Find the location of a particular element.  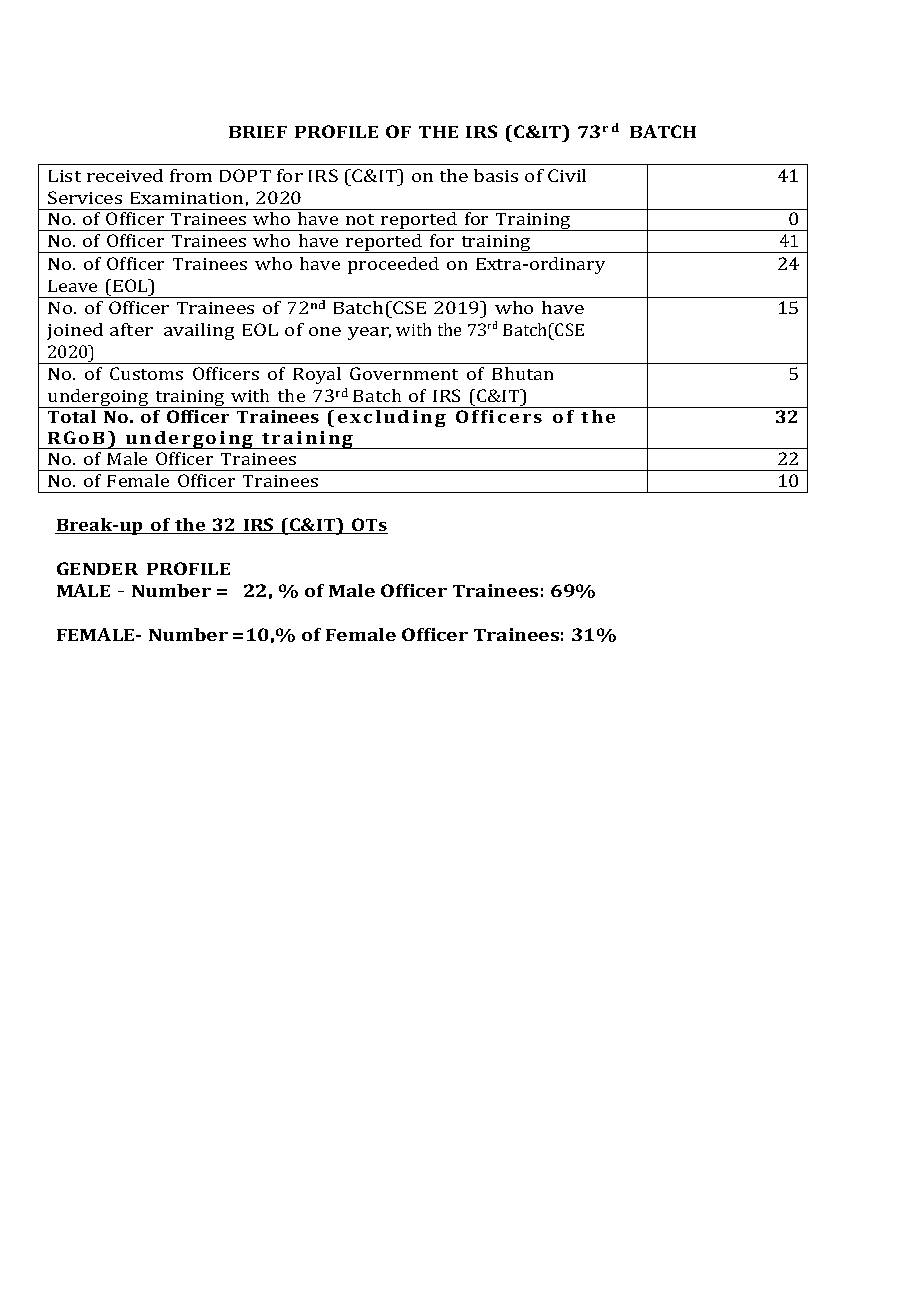

Total is located at coordinates (72, 416).
